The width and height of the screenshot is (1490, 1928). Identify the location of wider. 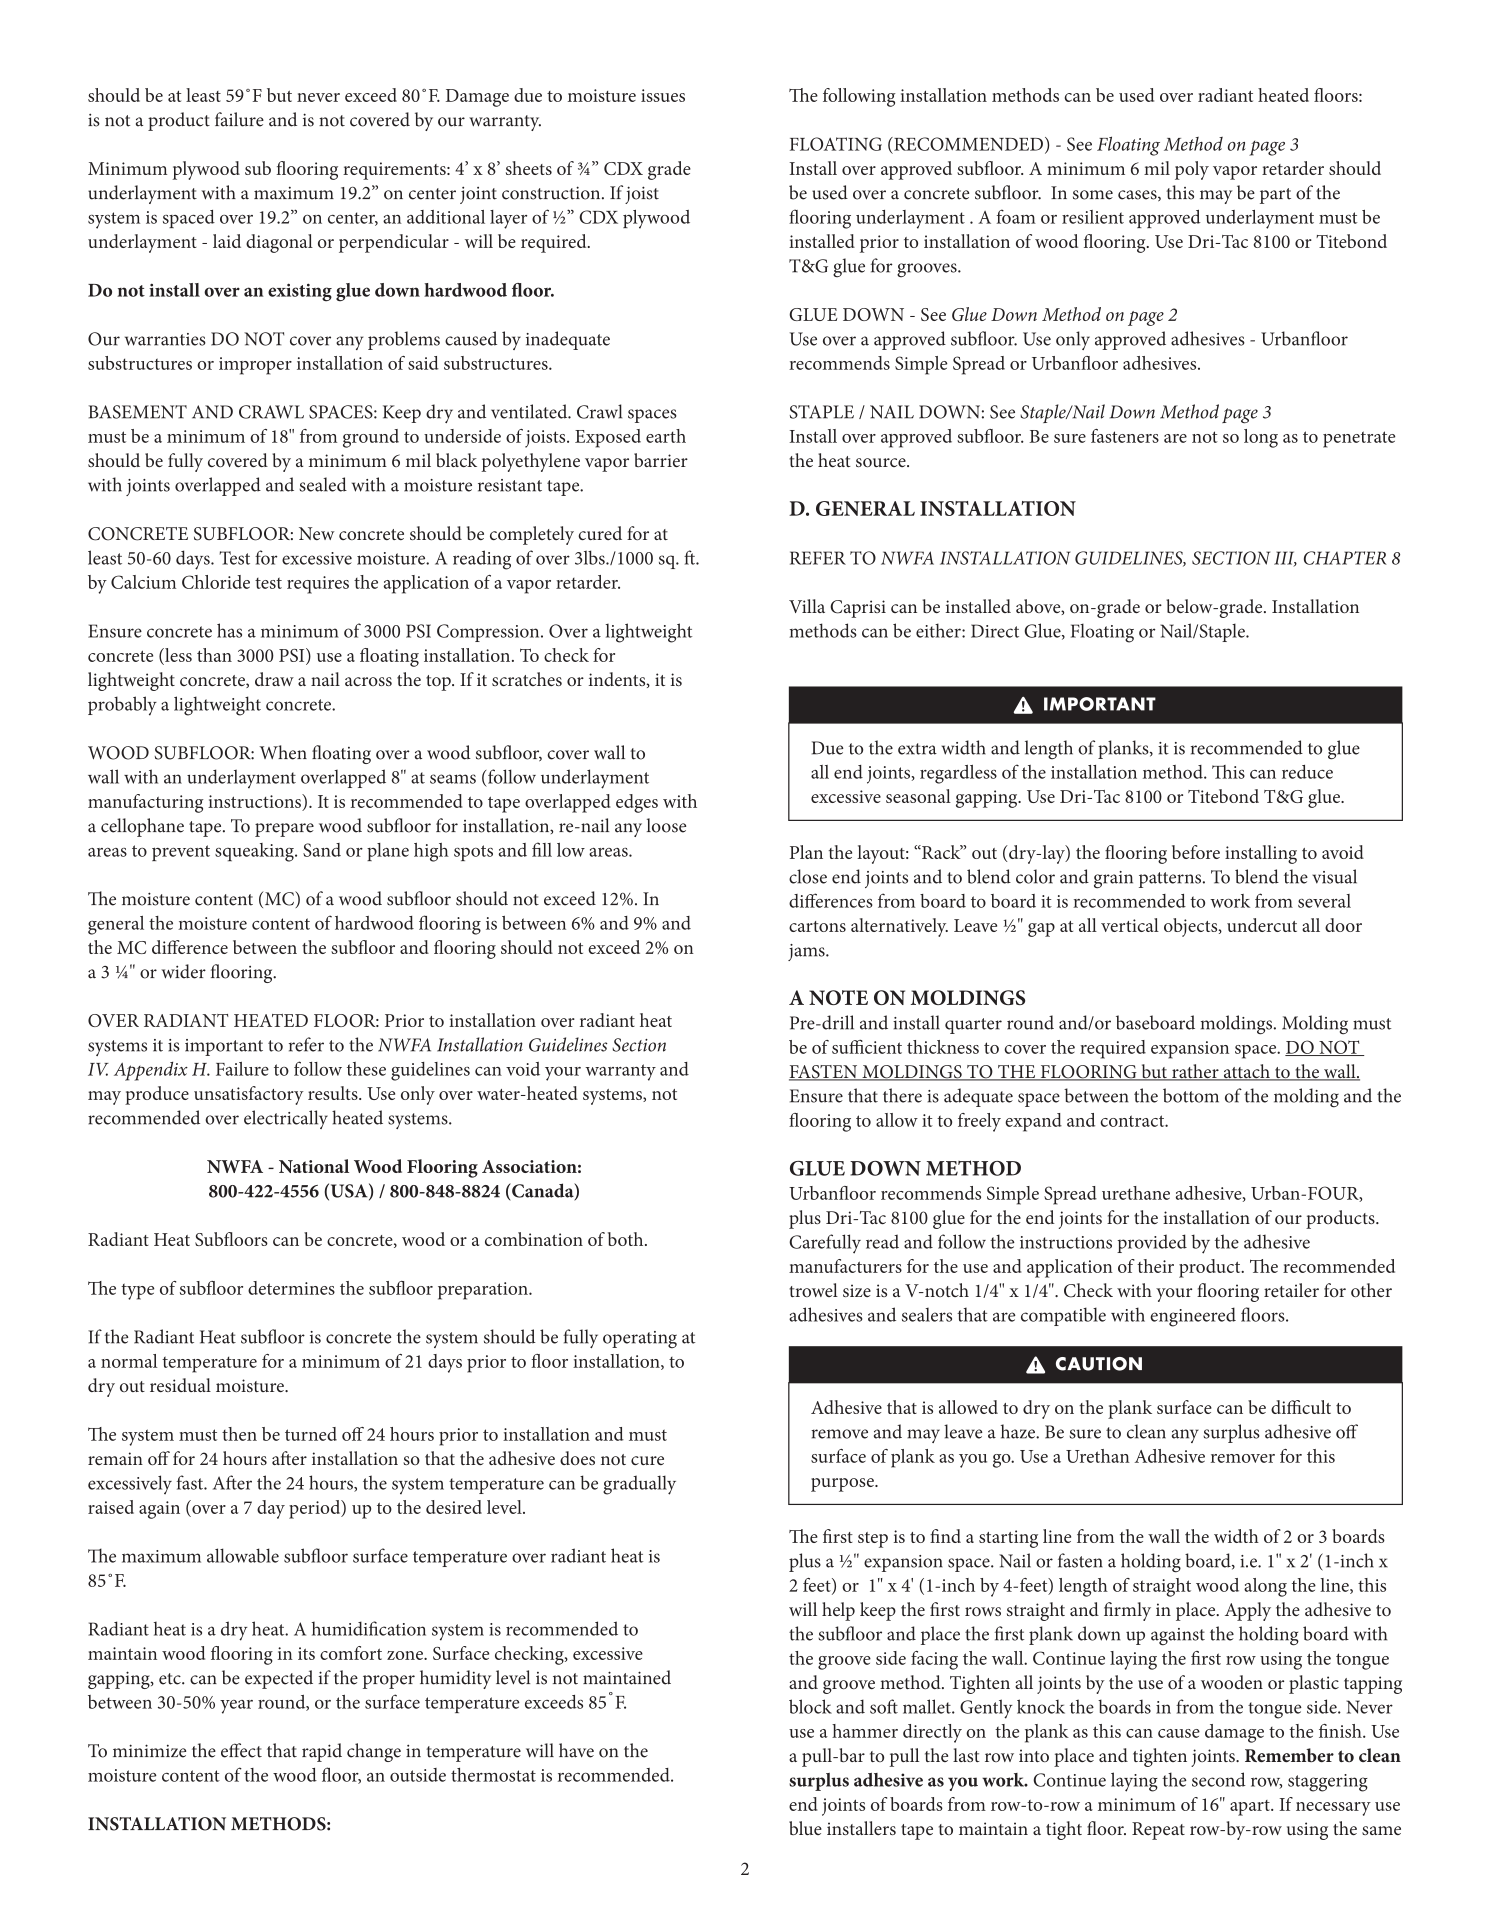
(183, 971).
